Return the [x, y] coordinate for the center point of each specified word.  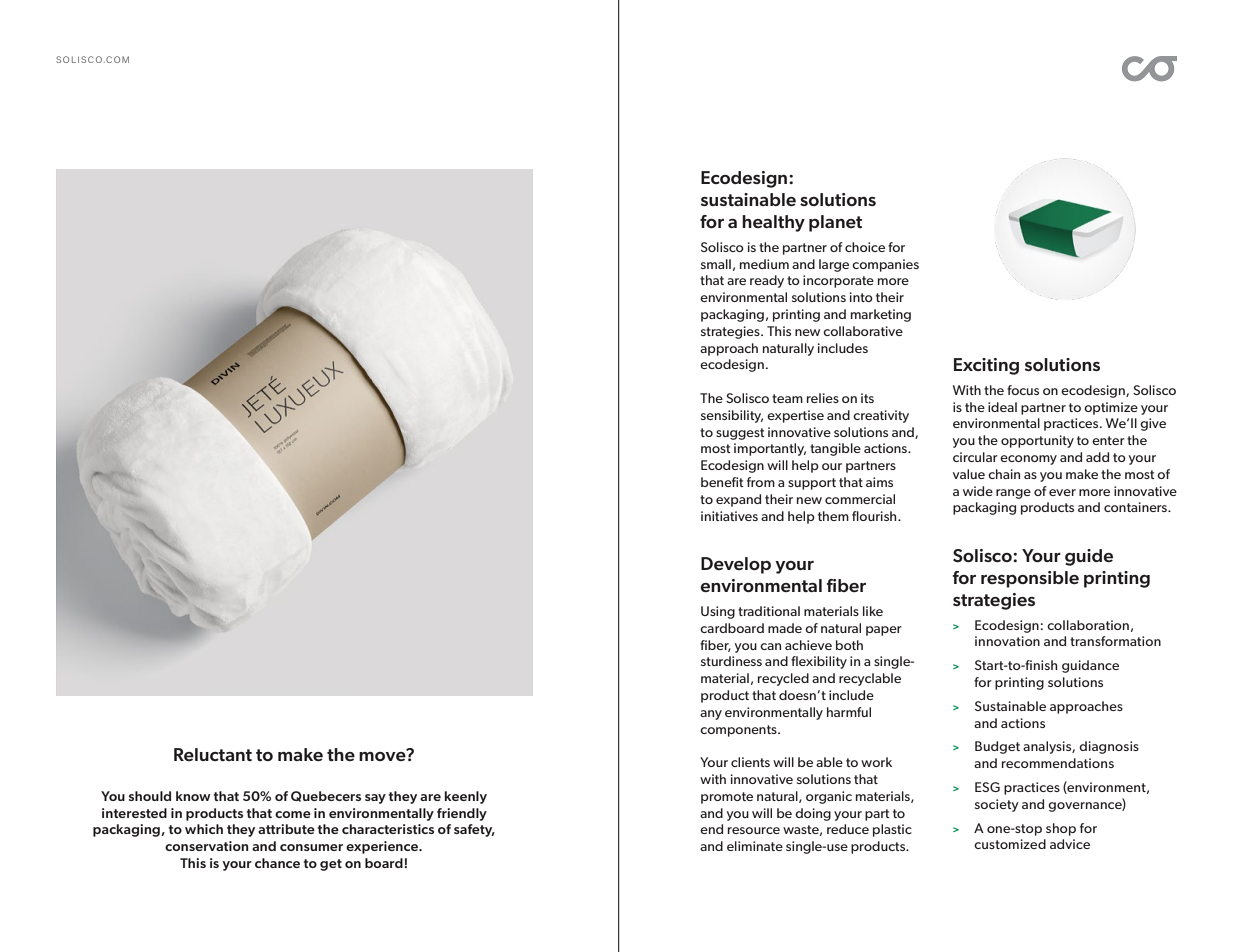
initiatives [729, 516]
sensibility [732, 416]
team [787, 398]
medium [764, 264]
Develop [736, 565]
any [711, 715]
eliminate [755, 846]
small [716, 264]
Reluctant [213, 754]
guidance [1090, 666]
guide [1089, 557]
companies [885, 265]
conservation [207, 846]
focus [1023, 390]
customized [1010, 844]
